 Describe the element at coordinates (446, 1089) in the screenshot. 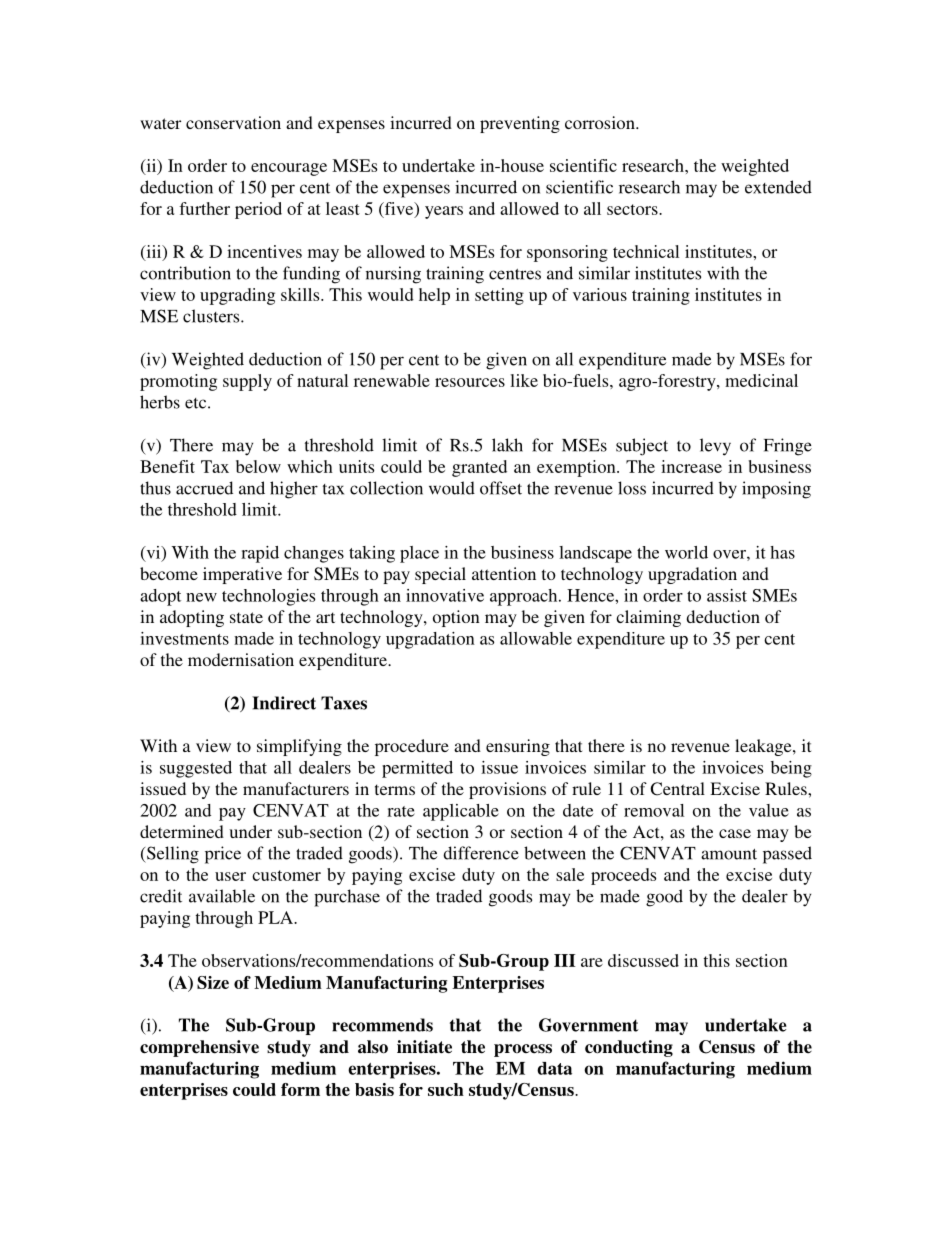

I see `such` at that location.
